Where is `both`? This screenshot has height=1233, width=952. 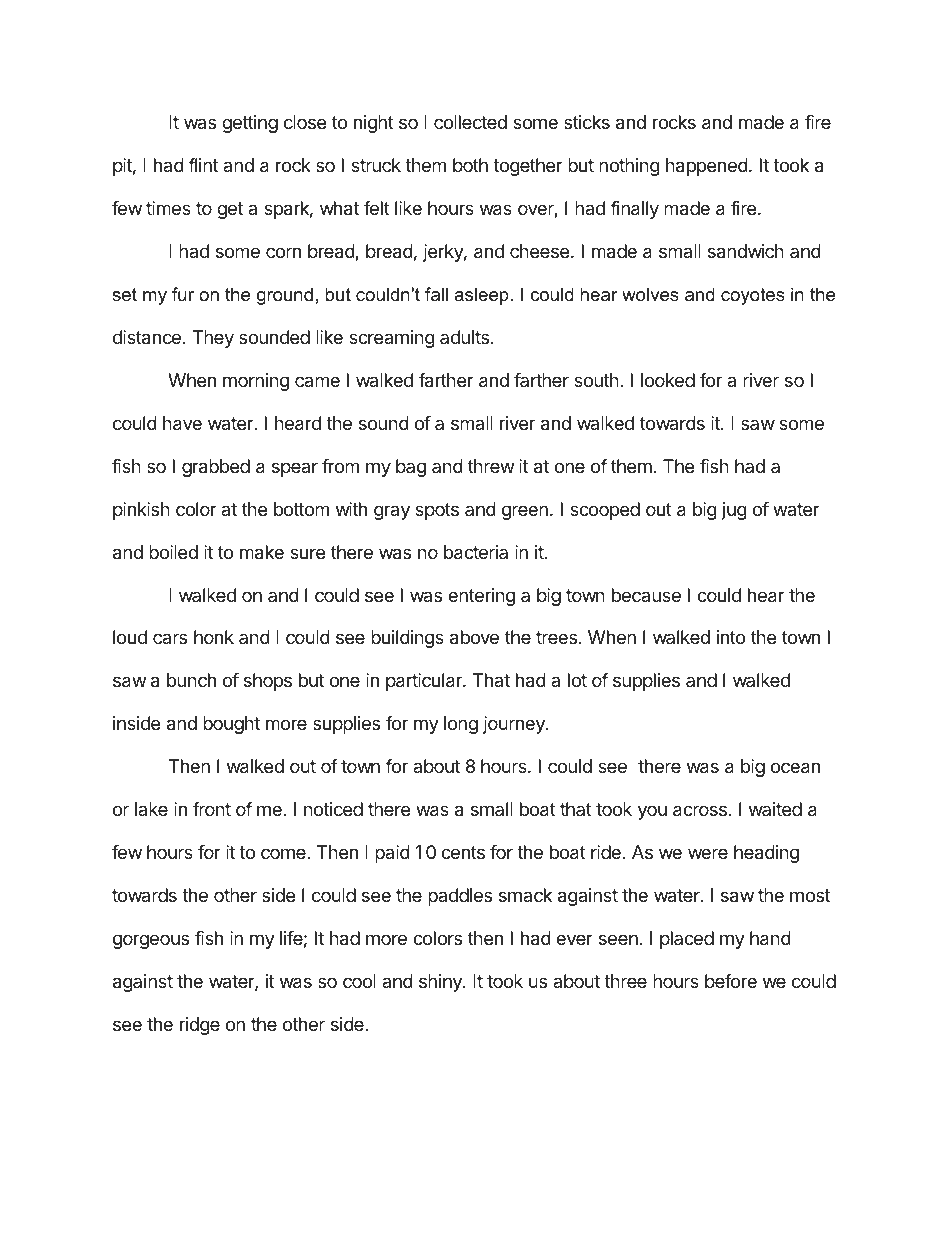
both is located at coordinates (470, 165).
